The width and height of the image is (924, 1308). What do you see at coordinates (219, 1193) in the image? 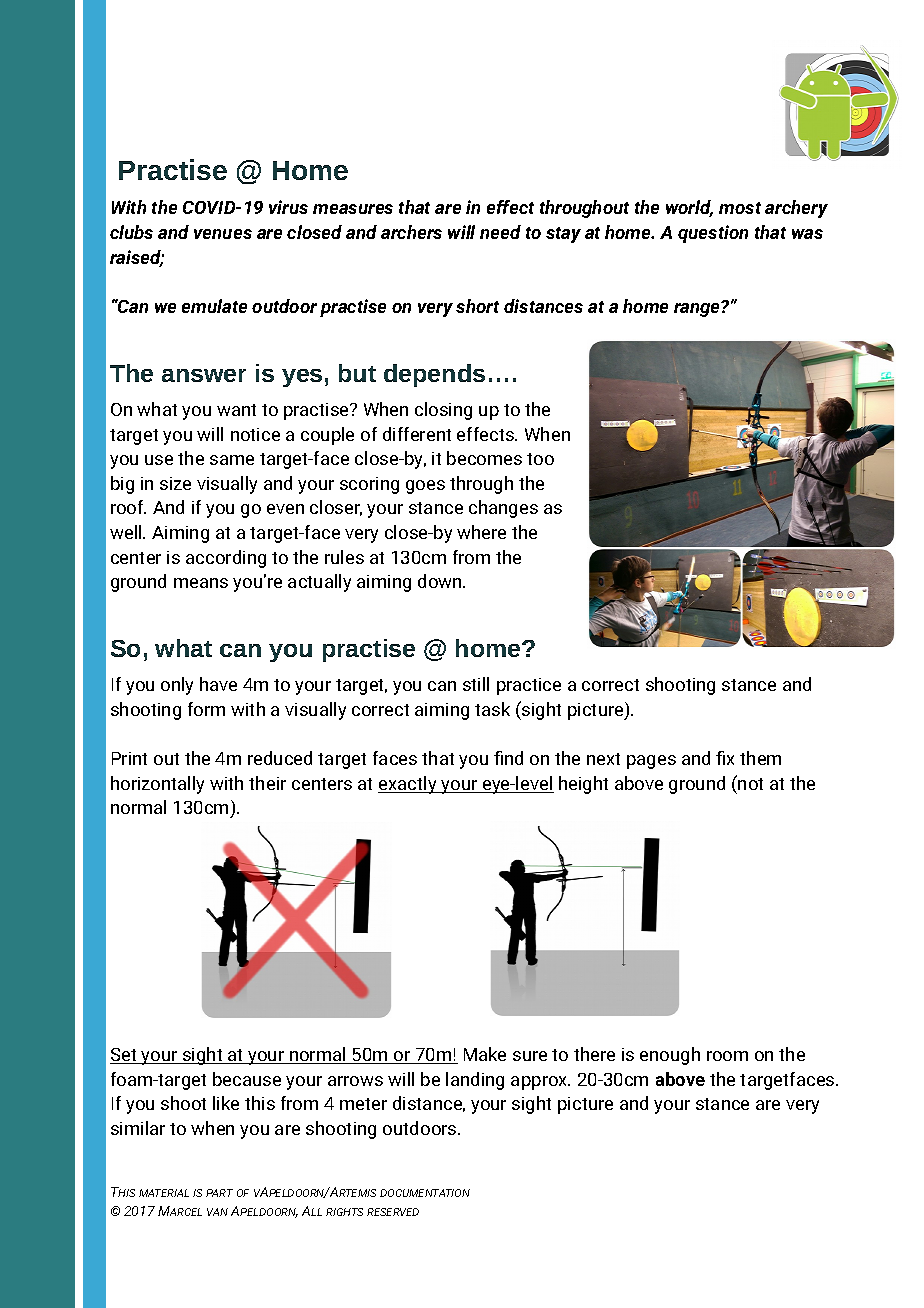
I see `PART` at bounding box center [219, 1193].
